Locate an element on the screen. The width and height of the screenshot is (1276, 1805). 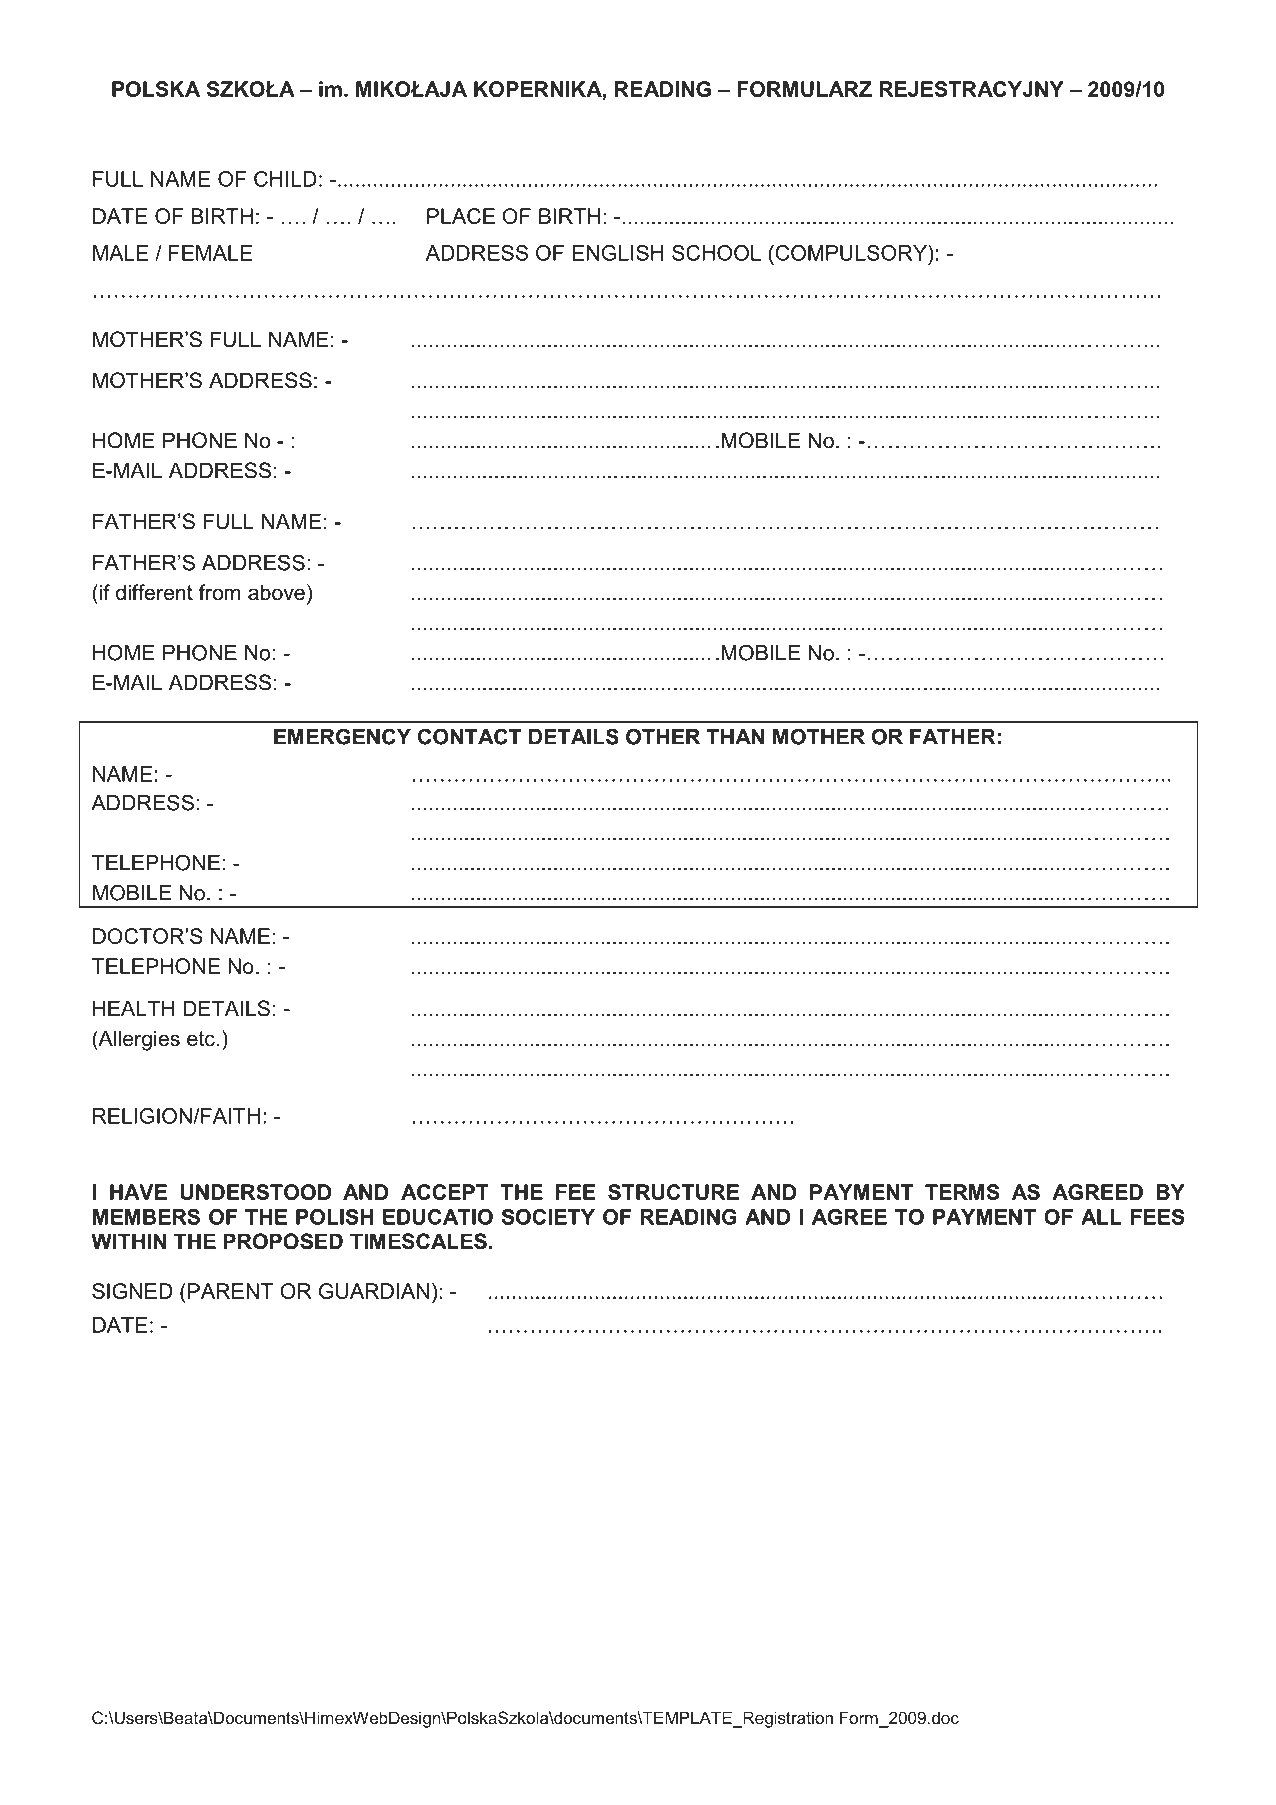
CHILD is located at coordinates (285, 179).
